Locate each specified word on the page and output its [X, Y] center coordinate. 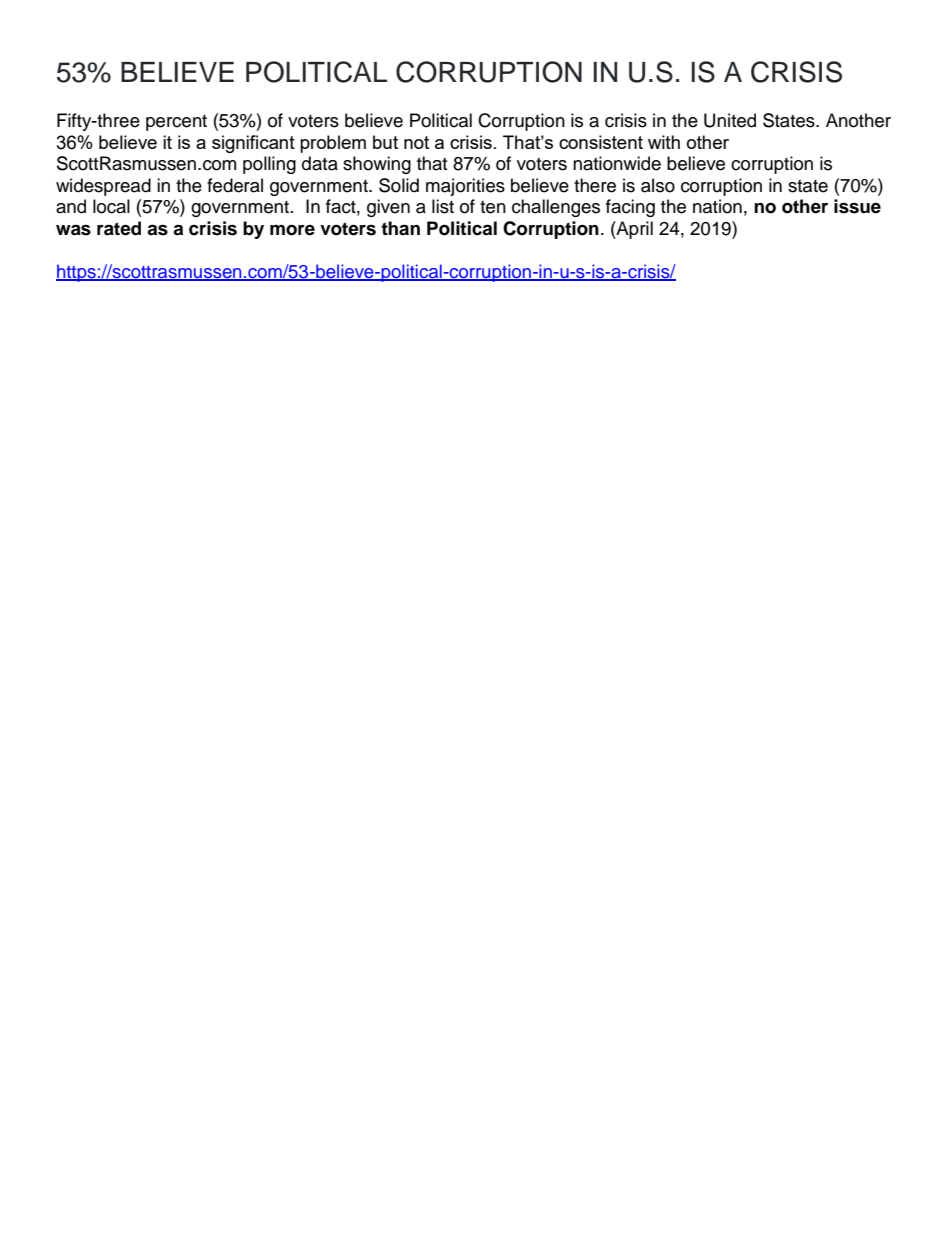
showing [377, 165]
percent [176, 123]
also [658, 185]
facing [630, 208]
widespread [103, 187]
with [664, 142]
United [730, 120]
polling [269, 165]
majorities [465, 187]
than [400, 228]
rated [119, 228]
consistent [601, 142]
